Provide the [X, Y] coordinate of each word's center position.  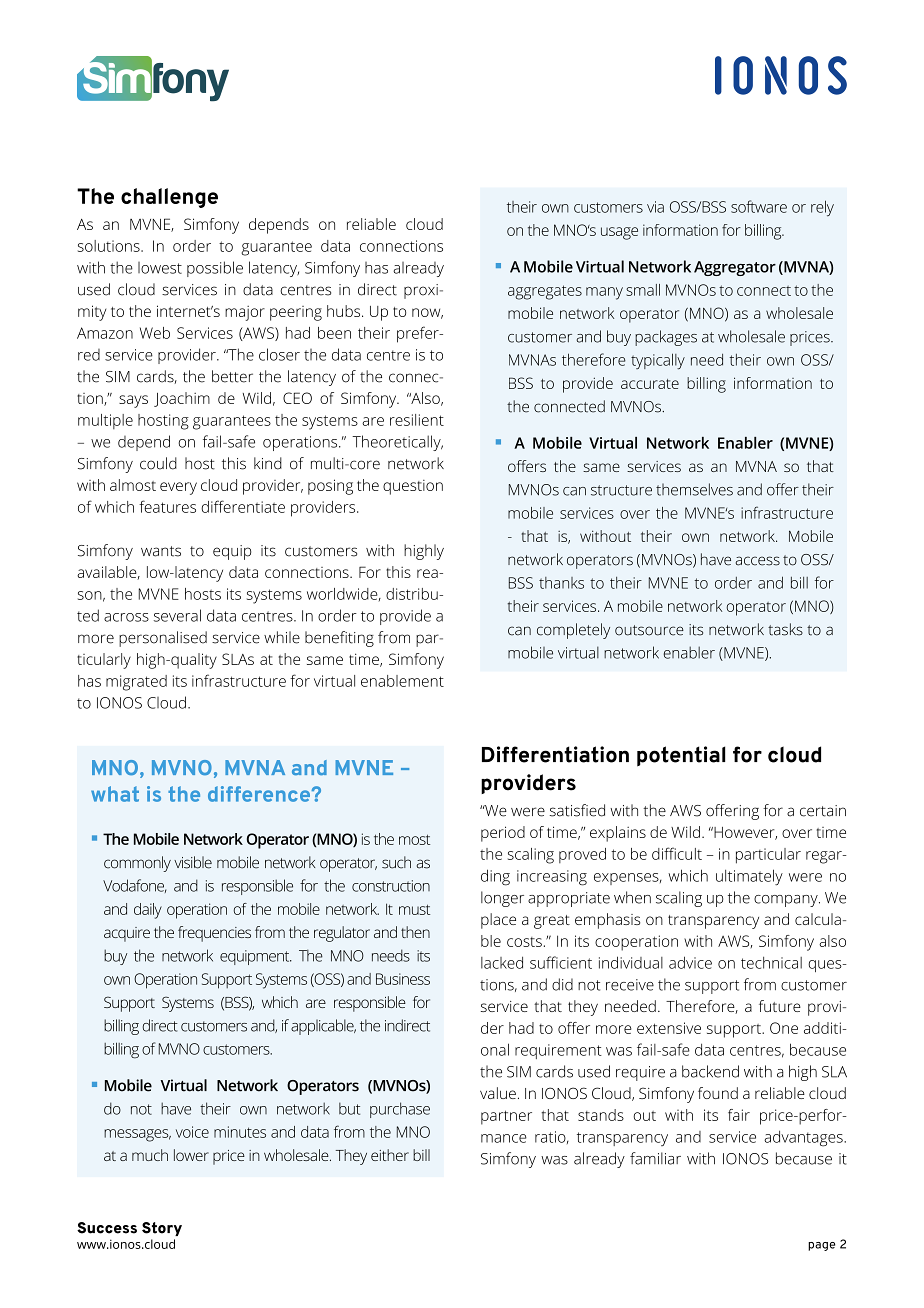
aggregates [545, 292]
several [177, 615]
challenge [169, 198]
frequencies [214, 934]
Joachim [182, 399]
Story [162, 1229]
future [780, 1006]
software [759, 206]
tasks [785, 629]
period [503, 834]
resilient [417, 420]
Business [403, 979]
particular [768, 856]
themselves [694, 489]
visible [193, 862]
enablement [402, 681]
